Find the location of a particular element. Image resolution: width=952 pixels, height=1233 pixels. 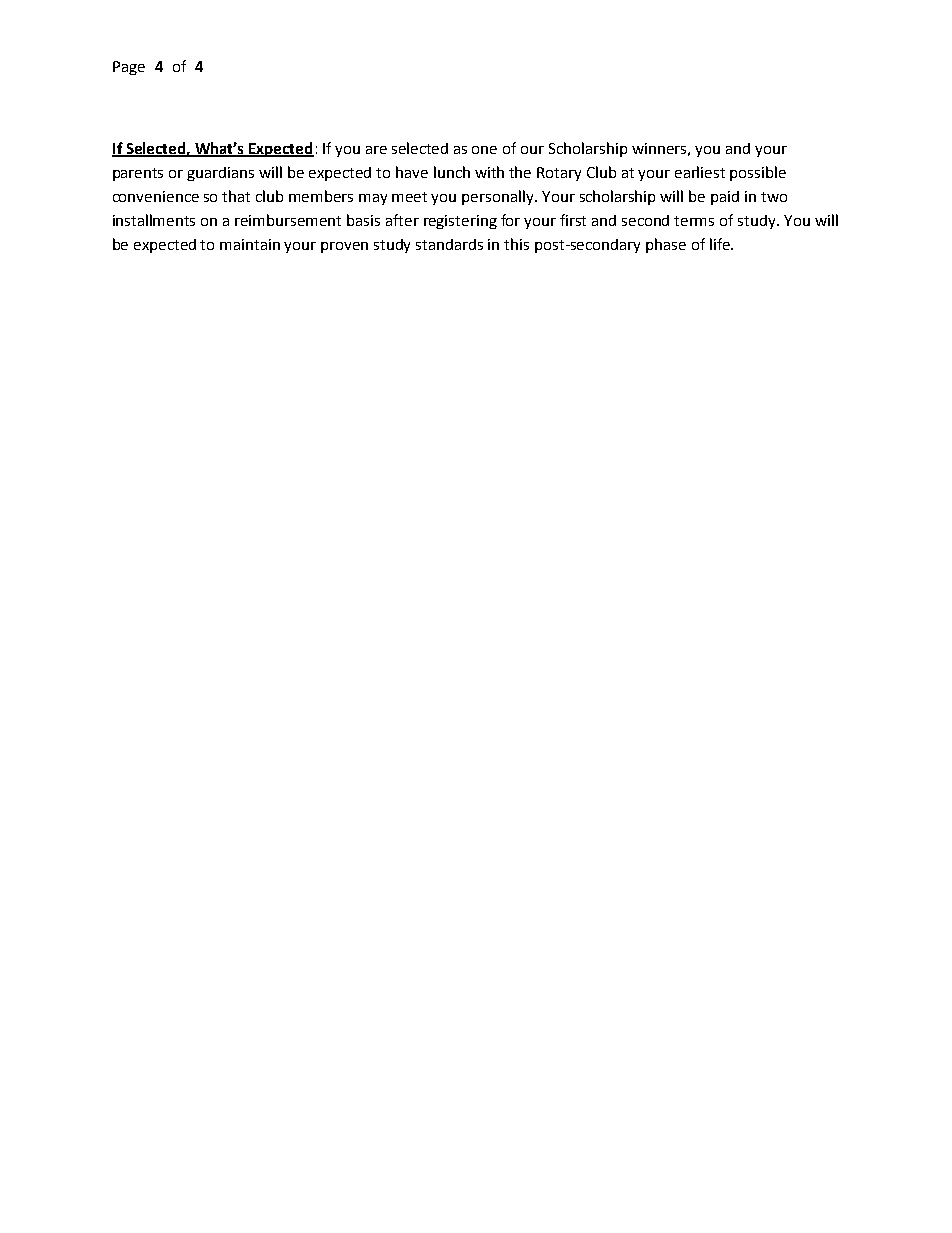

Page is located at coordinates (129, 68).
